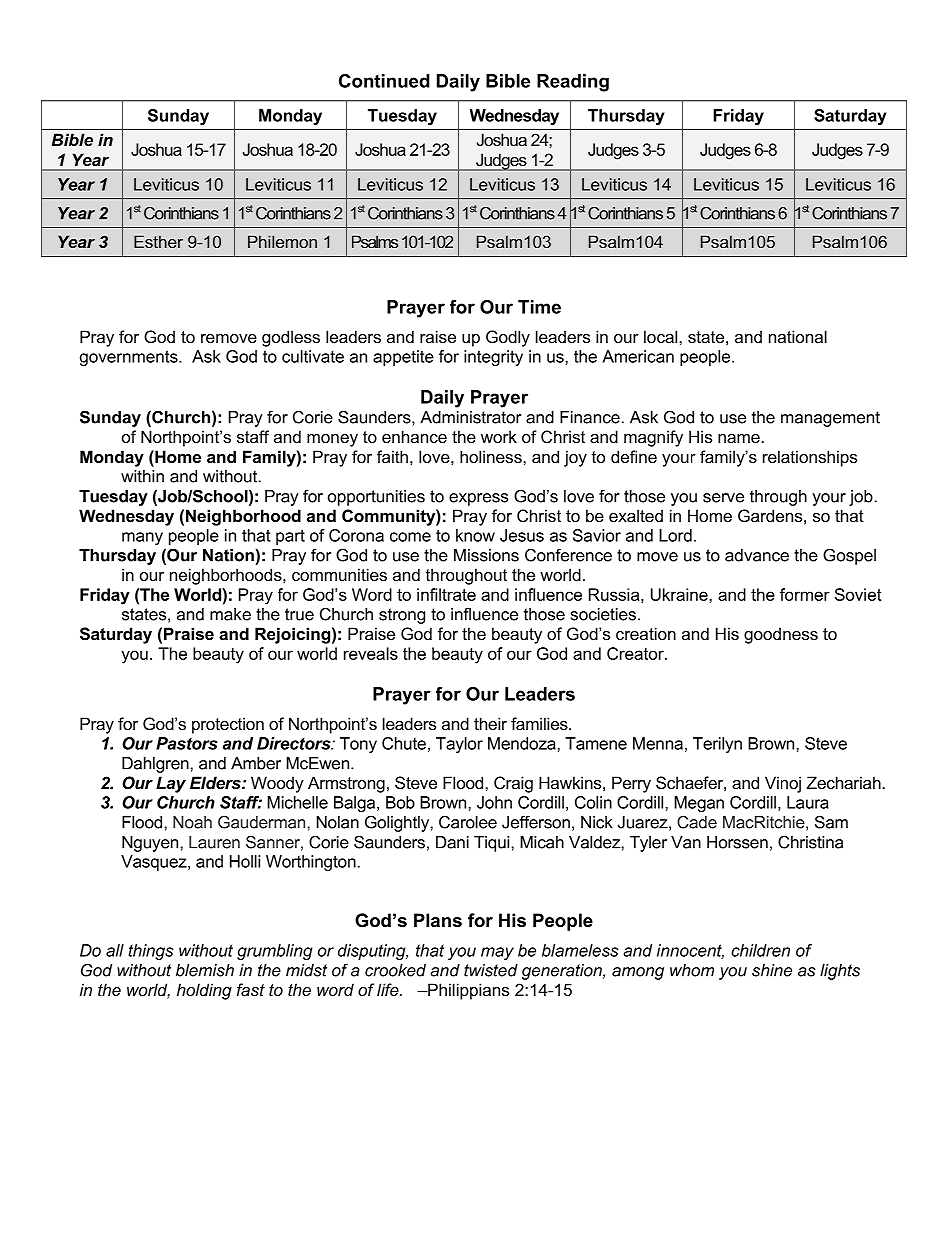 Image resolution: width=952 pixels, height=1233 pixels. Describe the element at coordinates (384, 81) in the screenshot. I see `Continued` at that location.
